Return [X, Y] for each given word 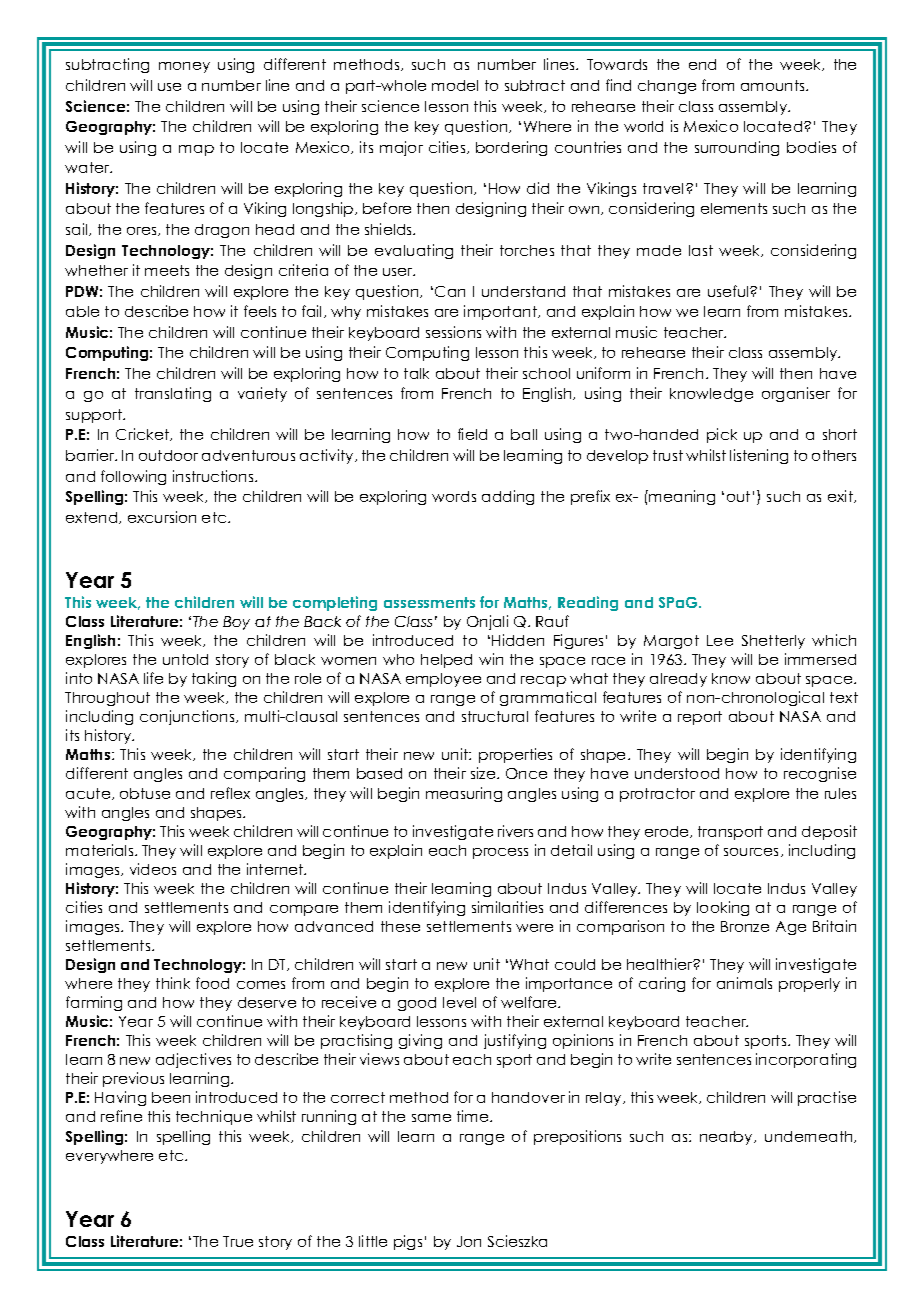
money [184, 67]
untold [185, 659]
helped [446, 661]
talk [416, 373]
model [455, 85]
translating [173, 394]
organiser [796, 394]
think [173, 983]
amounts [774, 85]
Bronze [745, 926]
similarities [507, 907]
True [238, 1241]
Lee [720, 640]
